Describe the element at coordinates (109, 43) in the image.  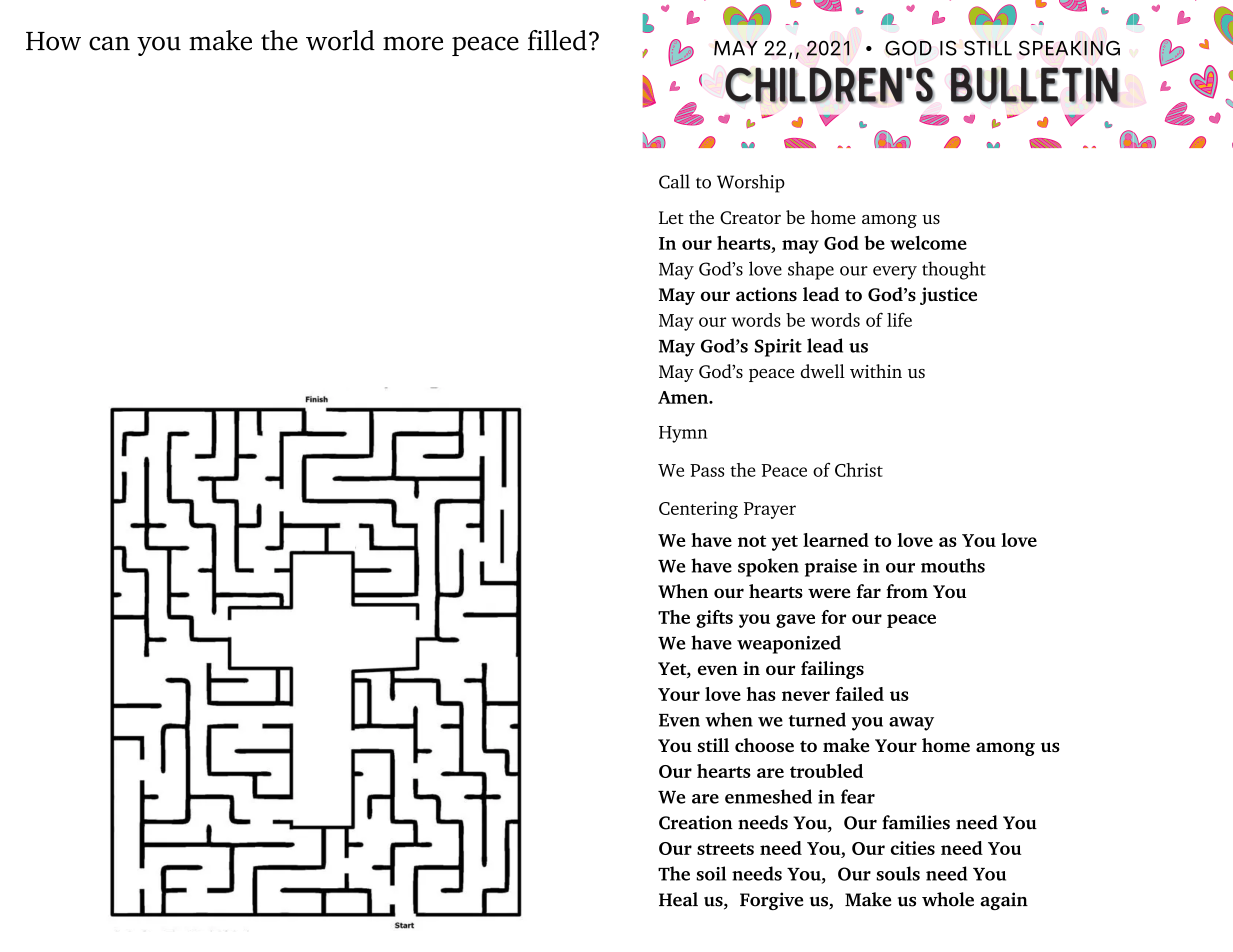
I see `can` at that location.
